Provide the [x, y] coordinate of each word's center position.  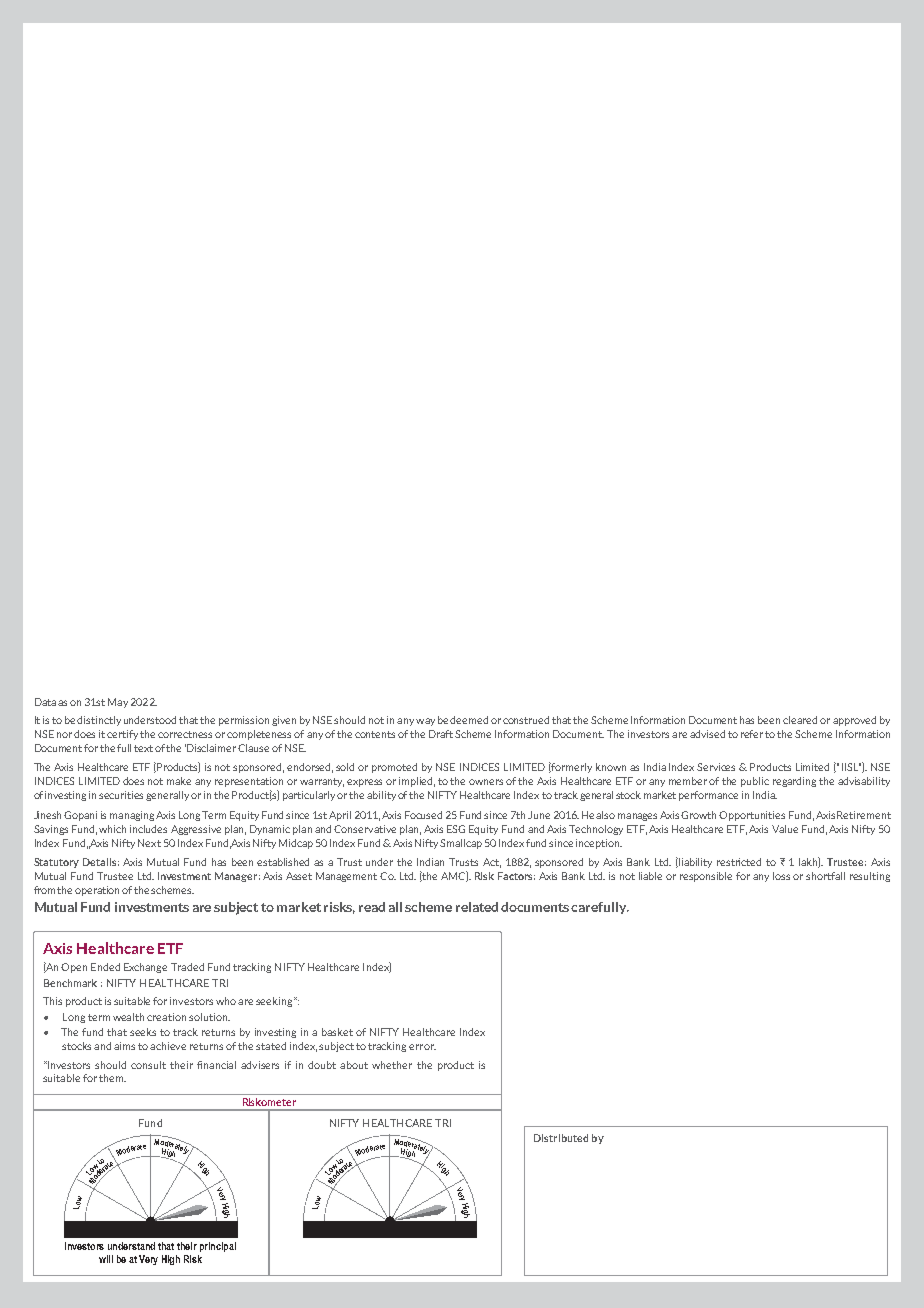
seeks [143, 1032]
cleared [800, 720]
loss [781, 876]
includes [148, 829]
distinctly [99, 721]
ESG [456, 829]
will [106, 1259]
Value [785, 829]
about [354, 1065]
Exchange [145, 968]
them [112, 1078]
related [477, 907]
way [425, 722]
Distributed [561, 1138]
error [422, 1047]
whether [392, 1065]
